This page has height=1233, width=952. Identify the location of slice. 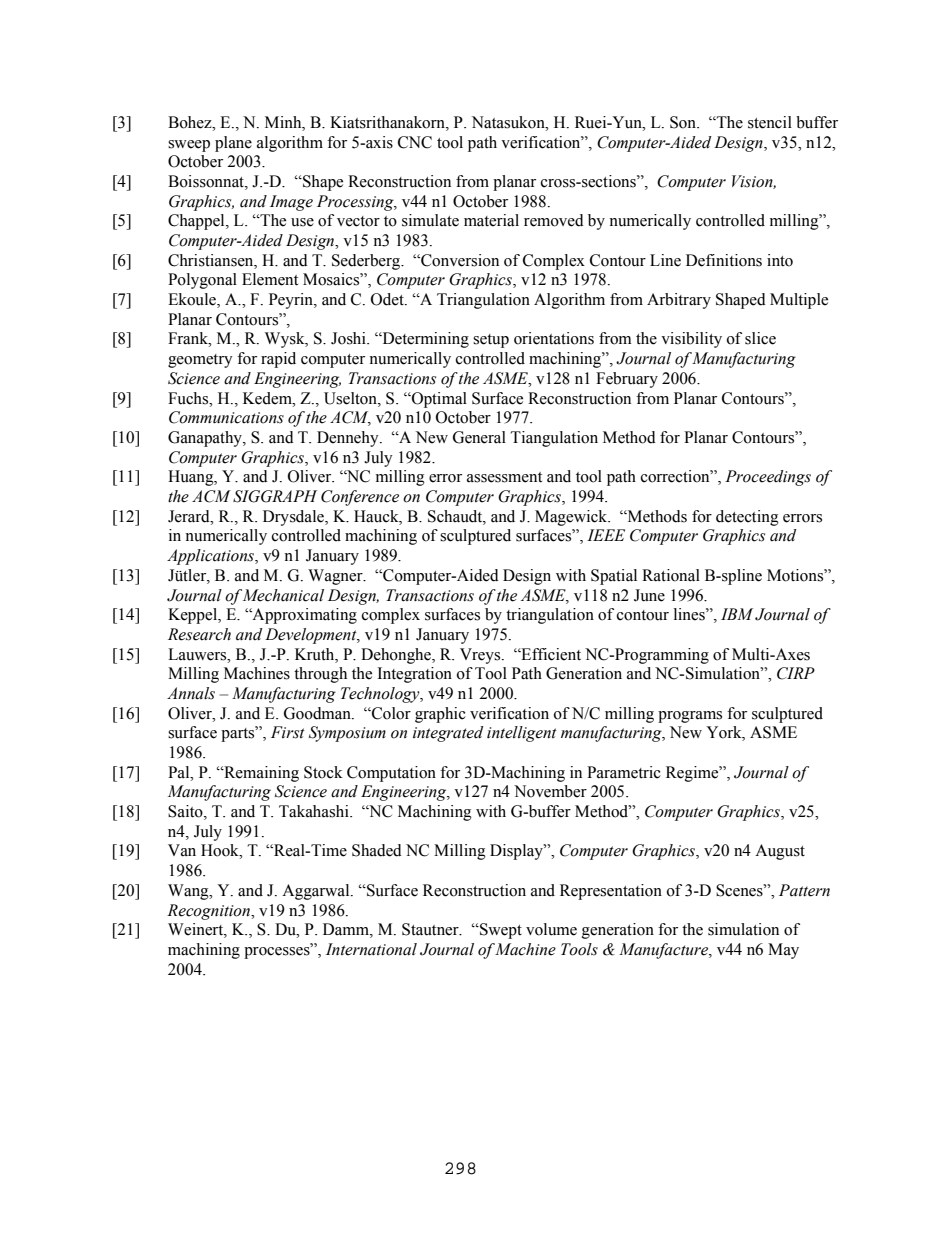
(760, 338).
